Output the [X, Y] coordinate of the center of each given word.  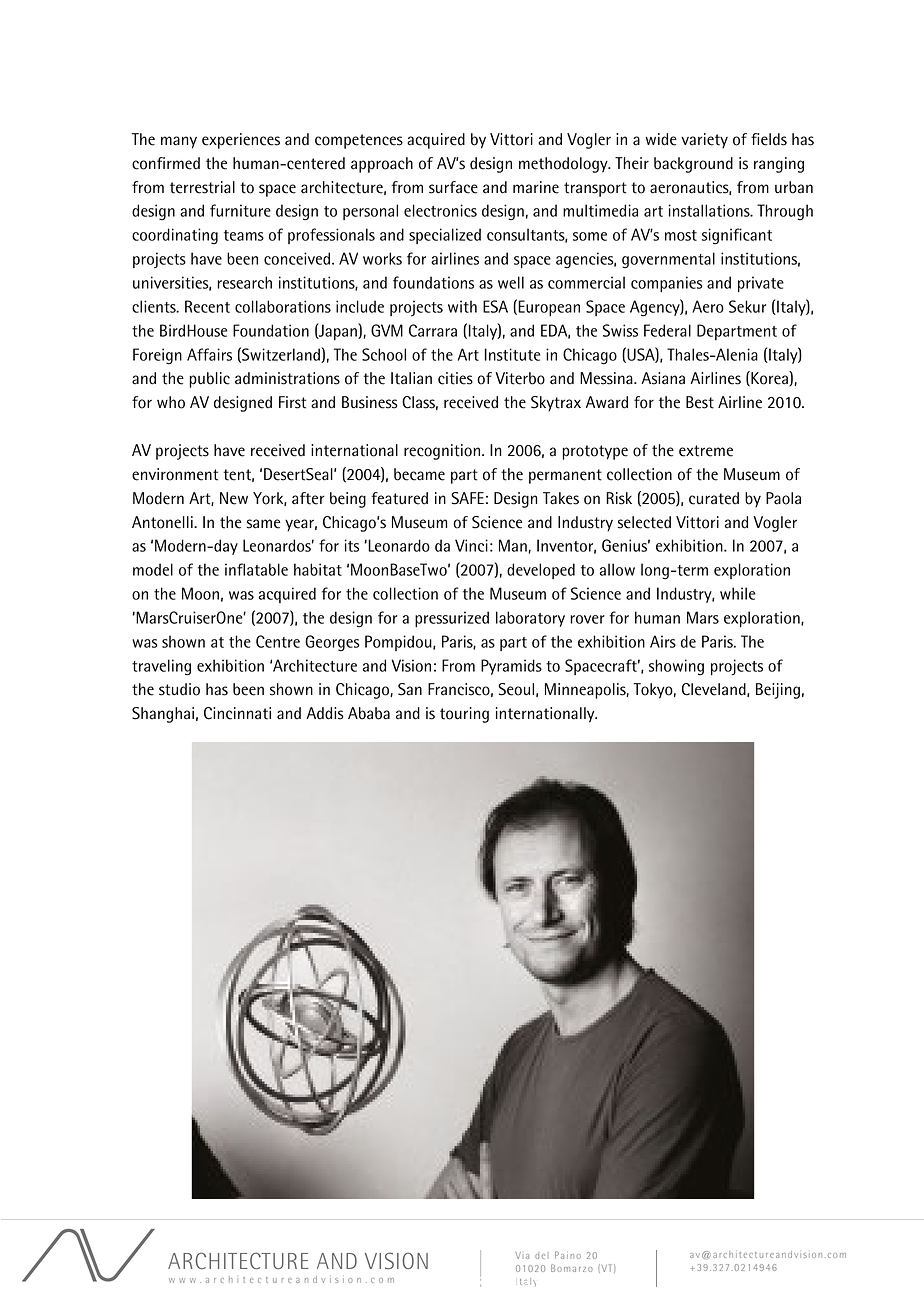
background [693, 165]
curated [714, 498]
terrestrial [202, 187]
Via [522, 1255]
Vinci [471, 545]
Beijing [778, 691]
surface [453, 187]
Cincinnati [237, 713]
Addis [325, 713]
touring [464, 715]
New [234, 498]
